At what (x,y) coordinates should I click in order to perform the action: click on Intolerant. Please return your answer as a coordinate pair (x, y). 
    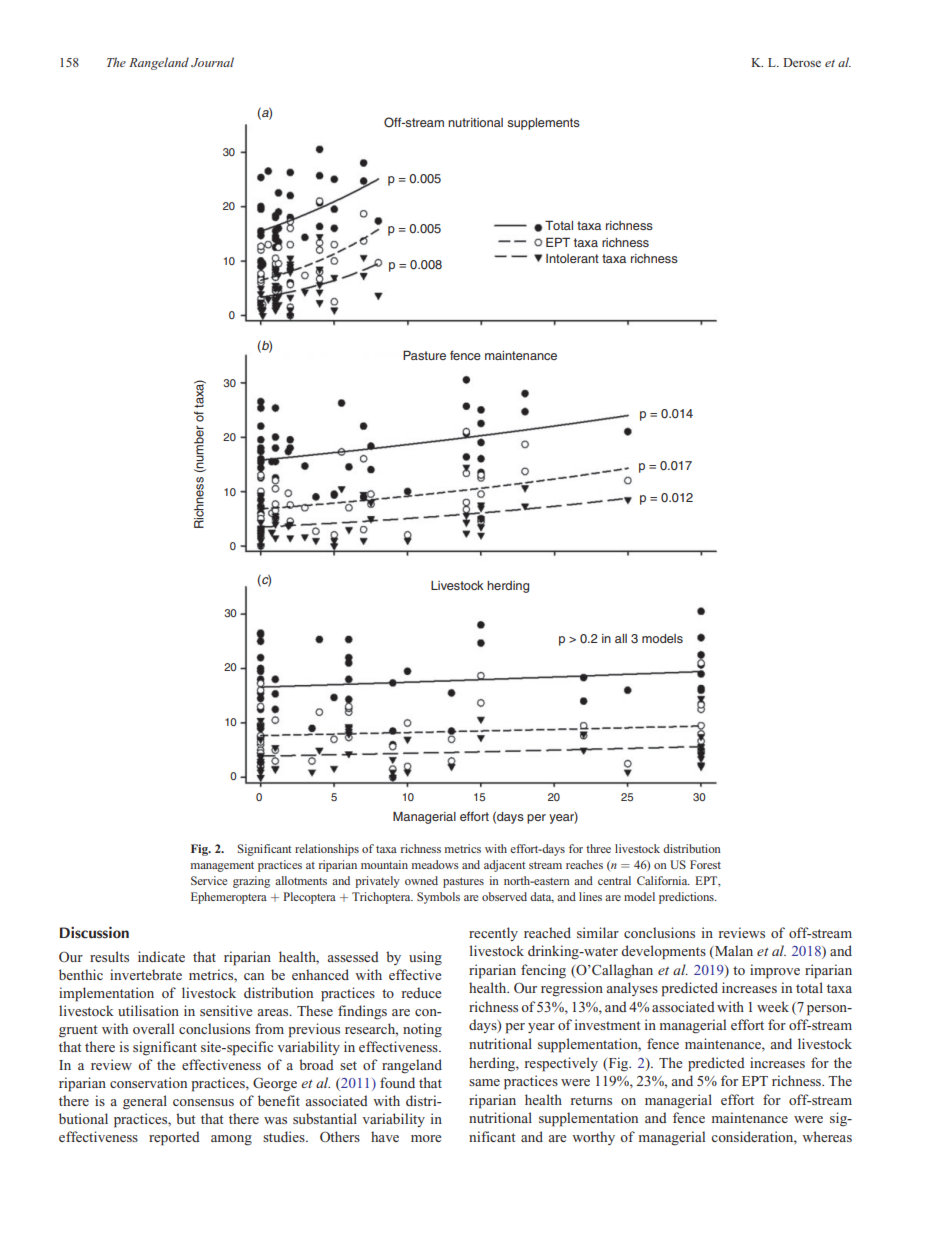
    Looking at the image, I should click on (572, 258).
